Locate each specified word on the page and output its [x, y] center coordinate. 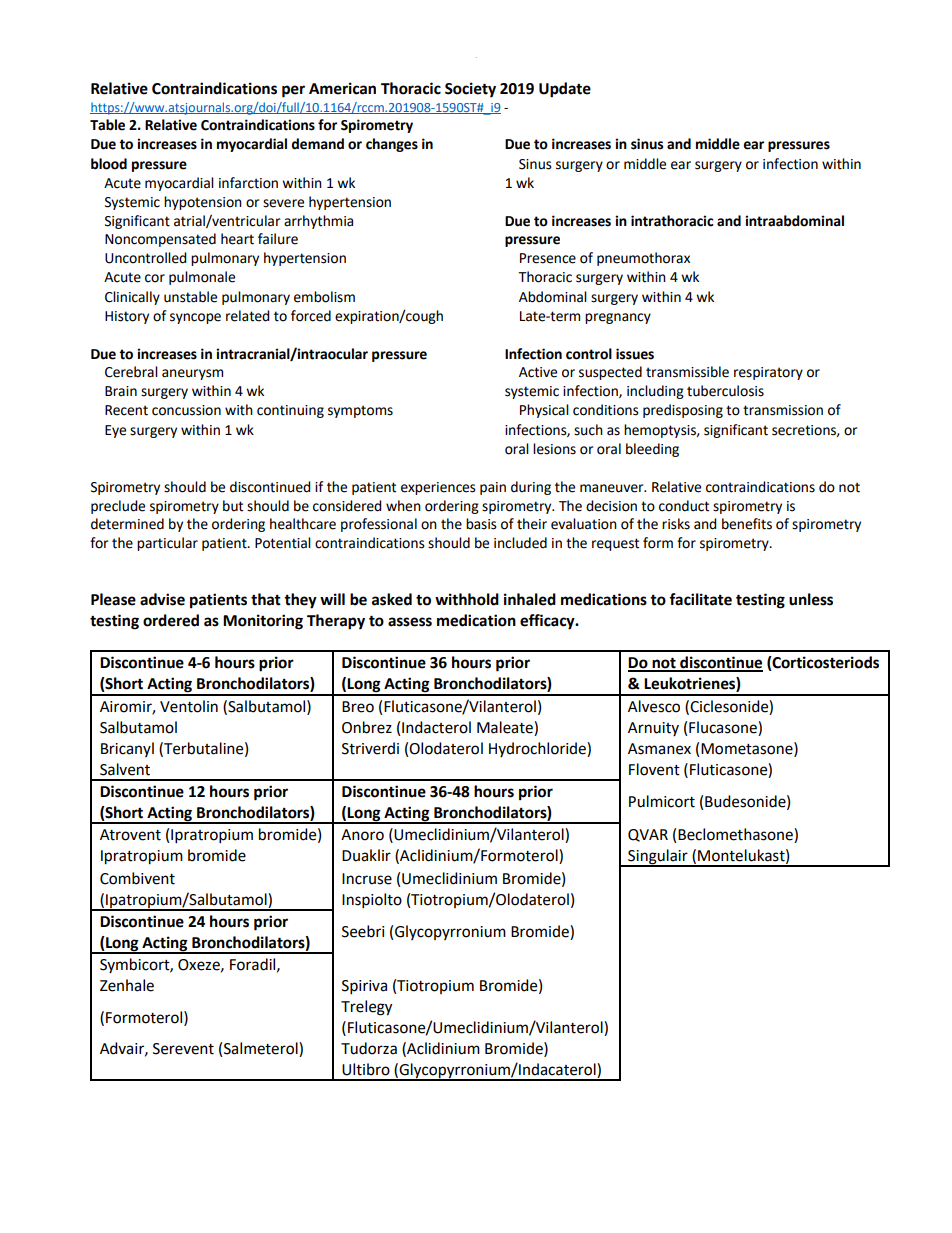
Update [565, 90]
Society [470, 90]
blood [109, 164]
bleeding [652, 450]
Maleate [506, 727]
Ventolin [189, 706]
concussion [186, 410]
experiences [438, 488]
